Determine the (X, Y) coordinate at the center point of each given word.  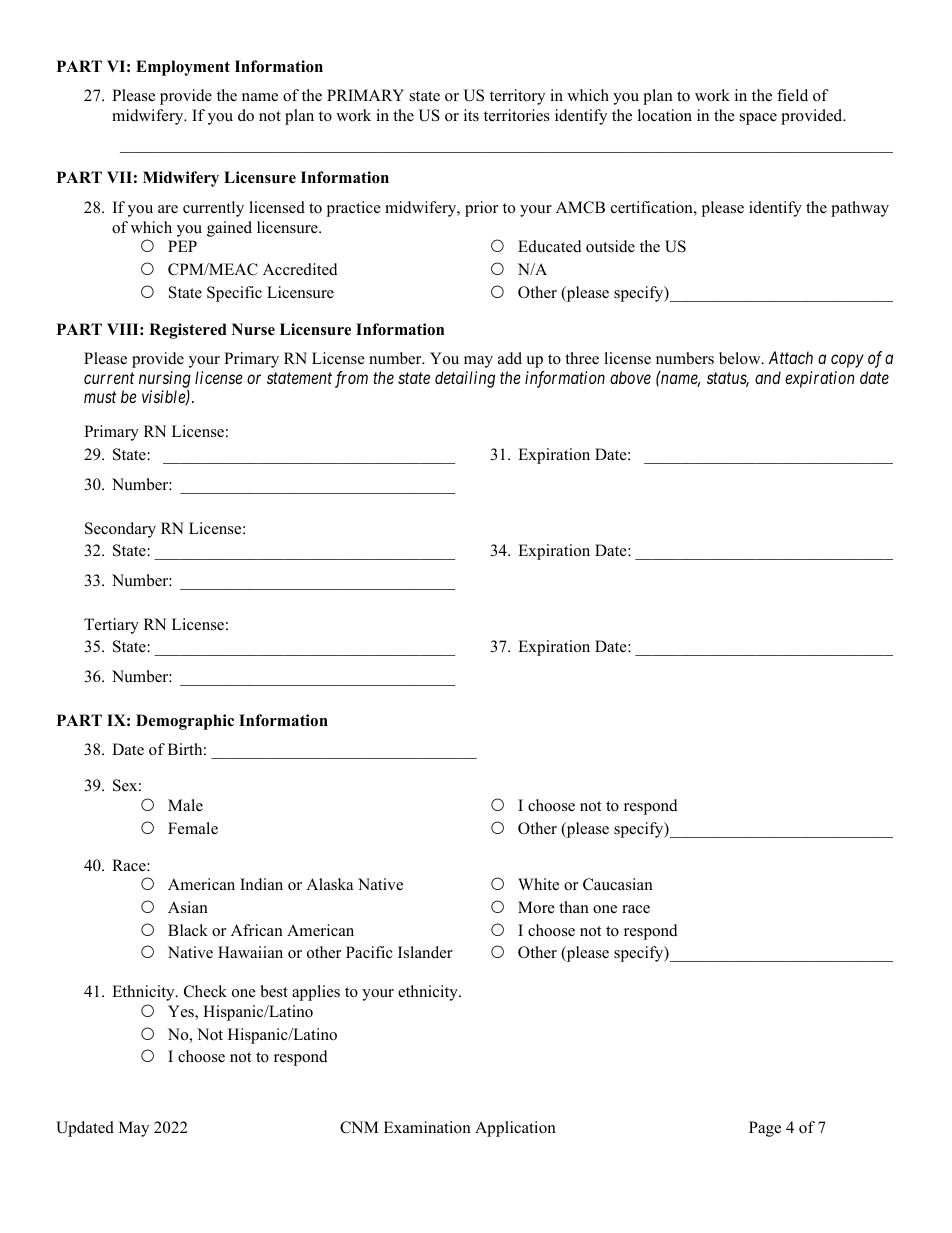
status (728, 379)
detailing (465, 379)
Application (515, 1129)
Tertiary (111, 626)
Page (765, 1129)
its (471, 115)
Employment (183, 68)
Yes (182, 1012)
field (792, 95)
